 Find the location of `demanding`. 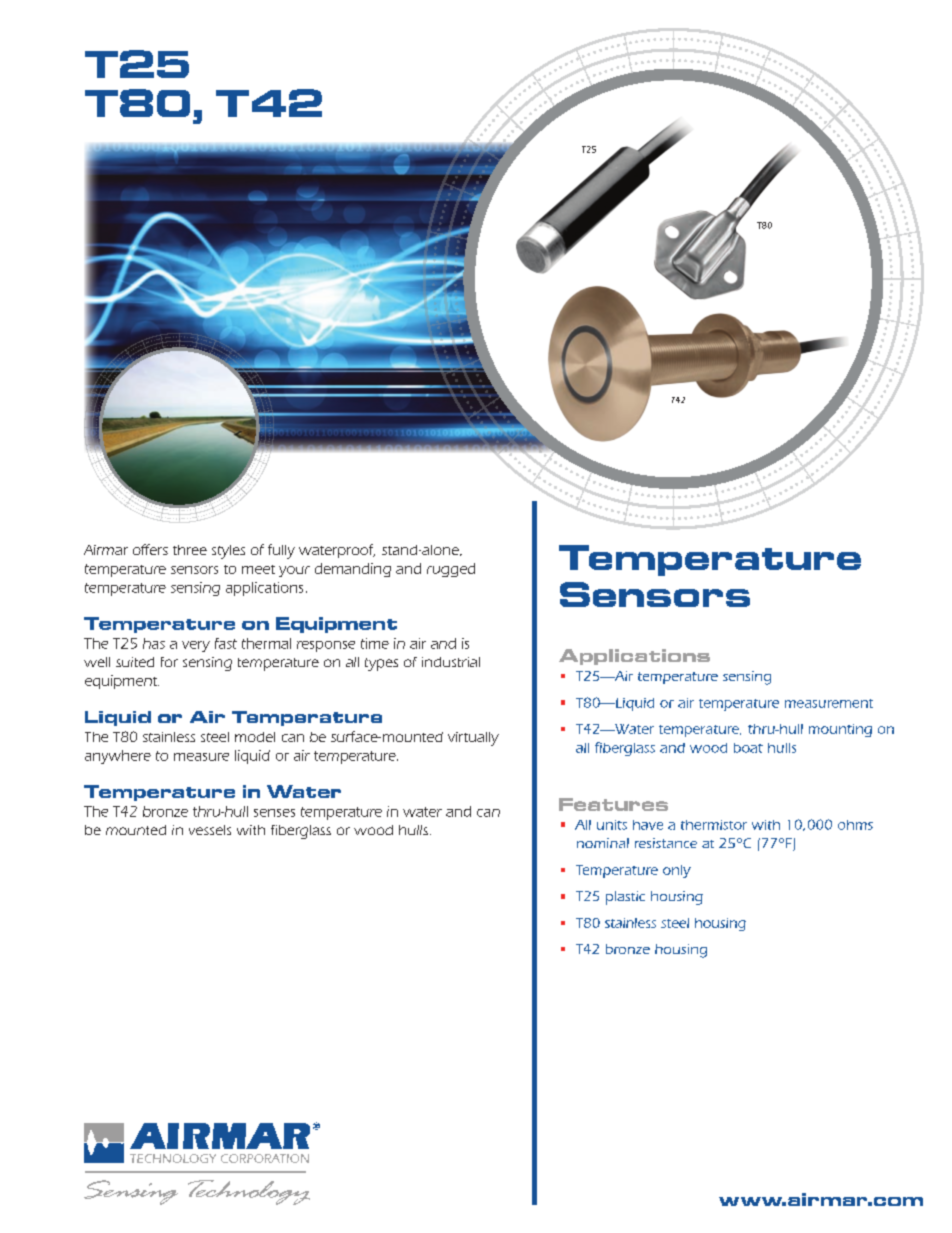

demanding is located at coordinates (353, 570).
